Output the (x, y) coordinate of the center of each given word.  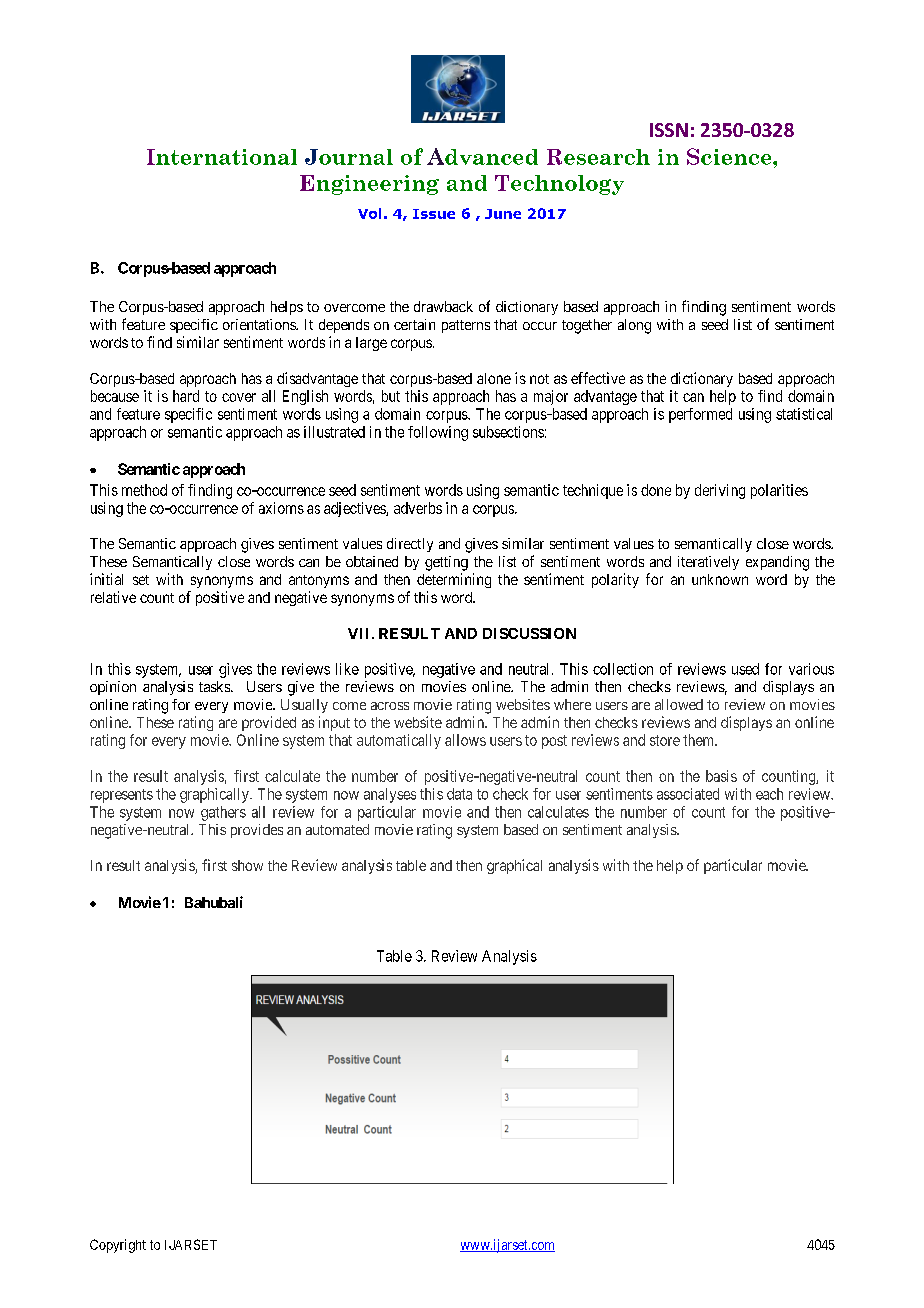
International (222, 157)
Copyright (118, 1246)
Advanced (482, 156)
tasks (215, 686)
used (745, 669)
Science (730, 156)
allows (465, 740)
